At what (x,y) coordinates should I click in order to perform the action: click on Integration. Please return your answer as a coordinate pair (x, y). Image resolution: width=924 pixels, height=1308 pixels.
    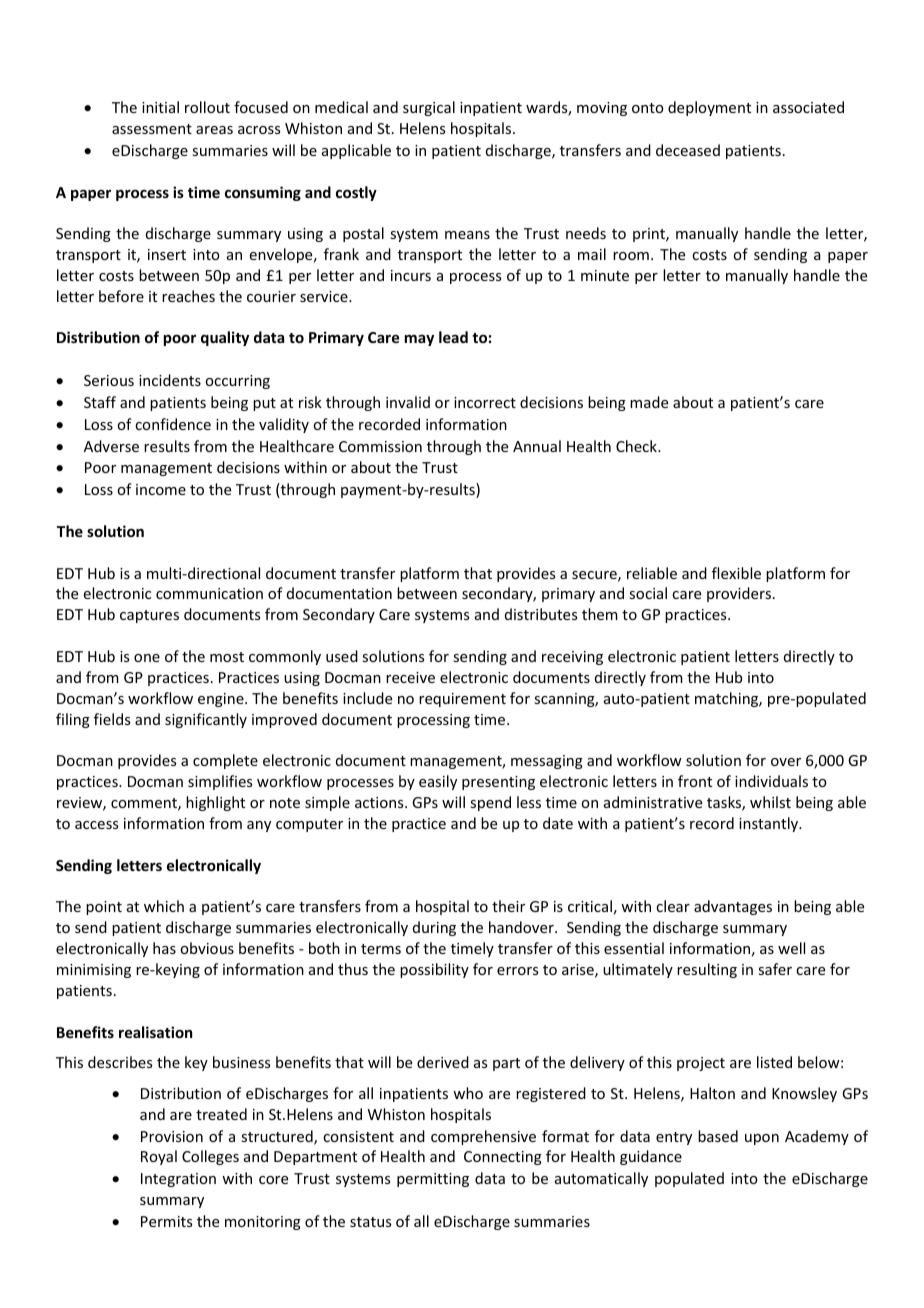
    Looking at the image, I should click on (178, 1180).
